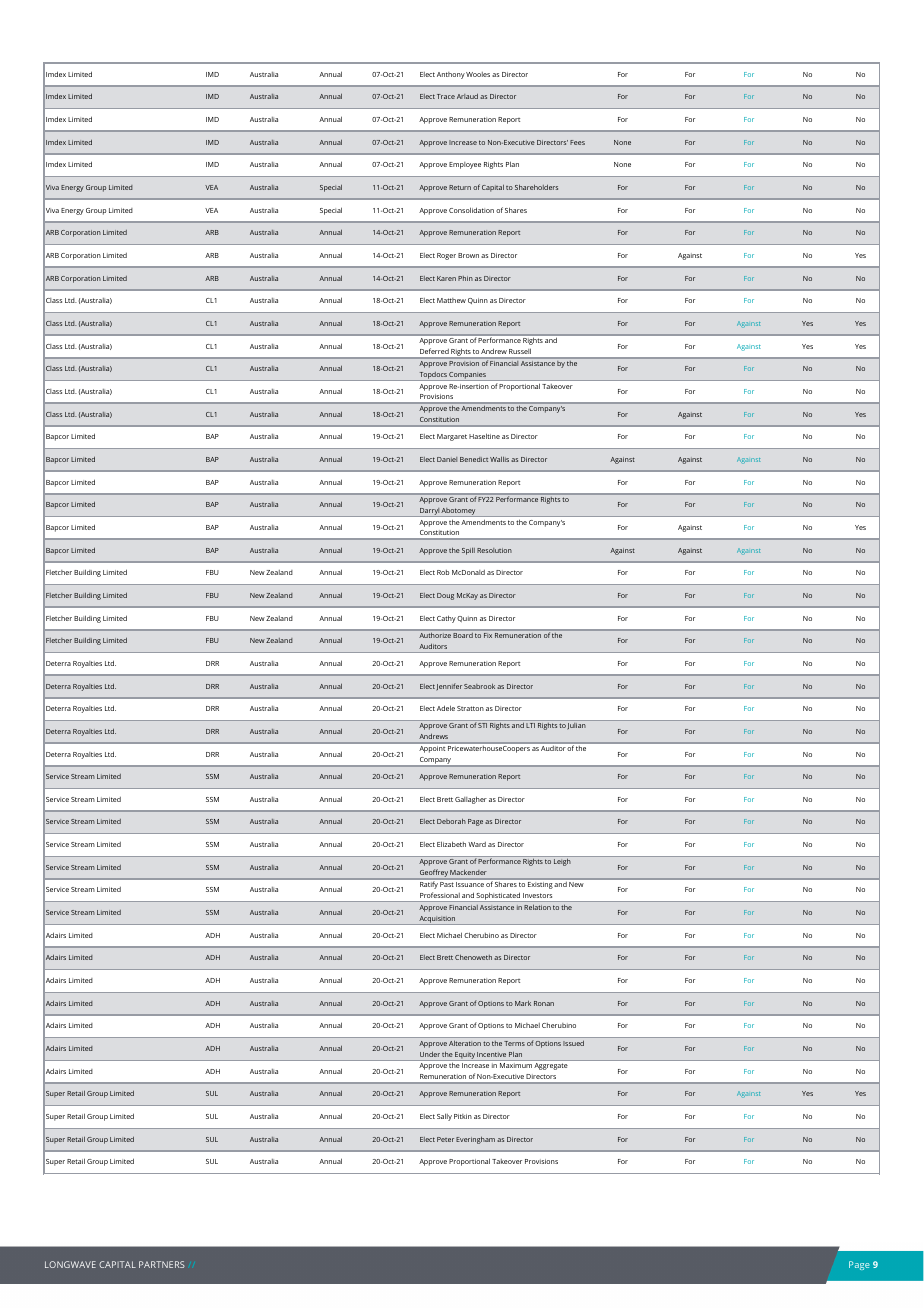 The height and width of the document is (1308, 924). What do you see at coordinates (446, 96) in the document?
I see `Trace` at bounding box center [446, 96].
